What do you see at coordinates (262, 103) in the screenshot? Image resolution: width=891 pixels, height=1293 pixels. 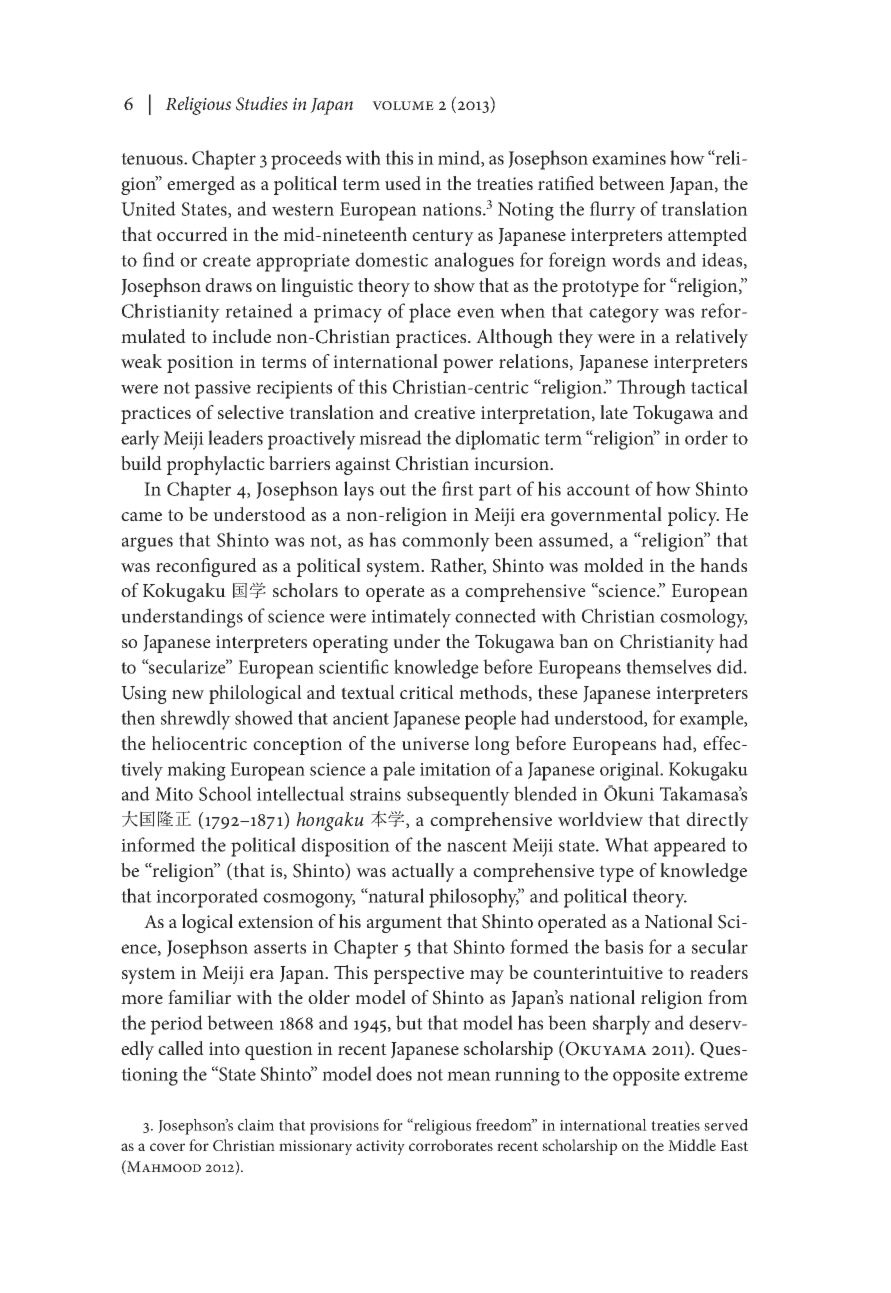 I see `Studies` at bounding box center [262, 103].
